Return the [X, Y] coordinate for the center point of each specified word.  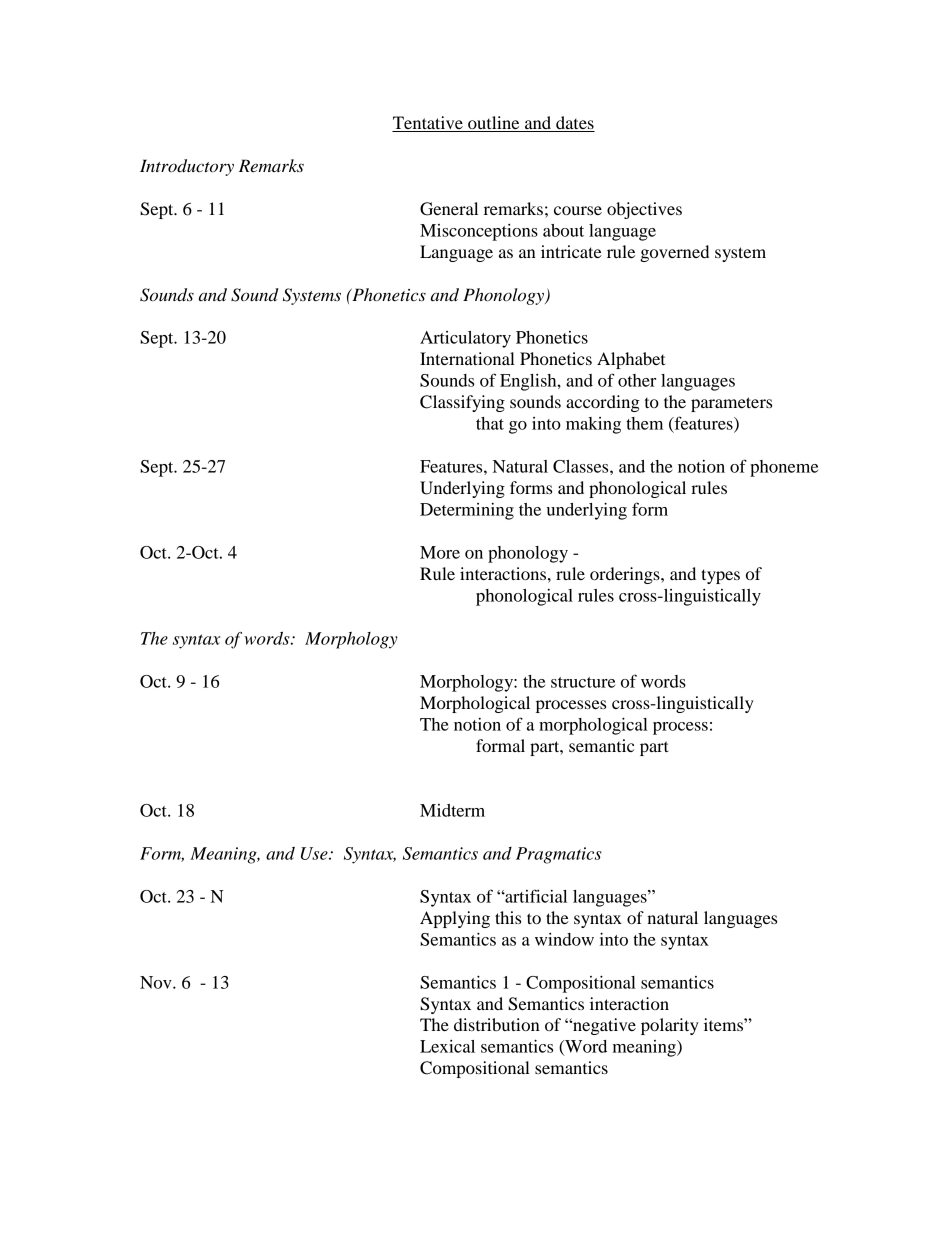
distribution [497, 1024]
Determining [467, 511]
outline [494, 124]
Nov [157, 982]
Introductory [187, 167]
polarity [670, 1026]
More [440, 552]
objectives [644, 210]
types [720, 576]
